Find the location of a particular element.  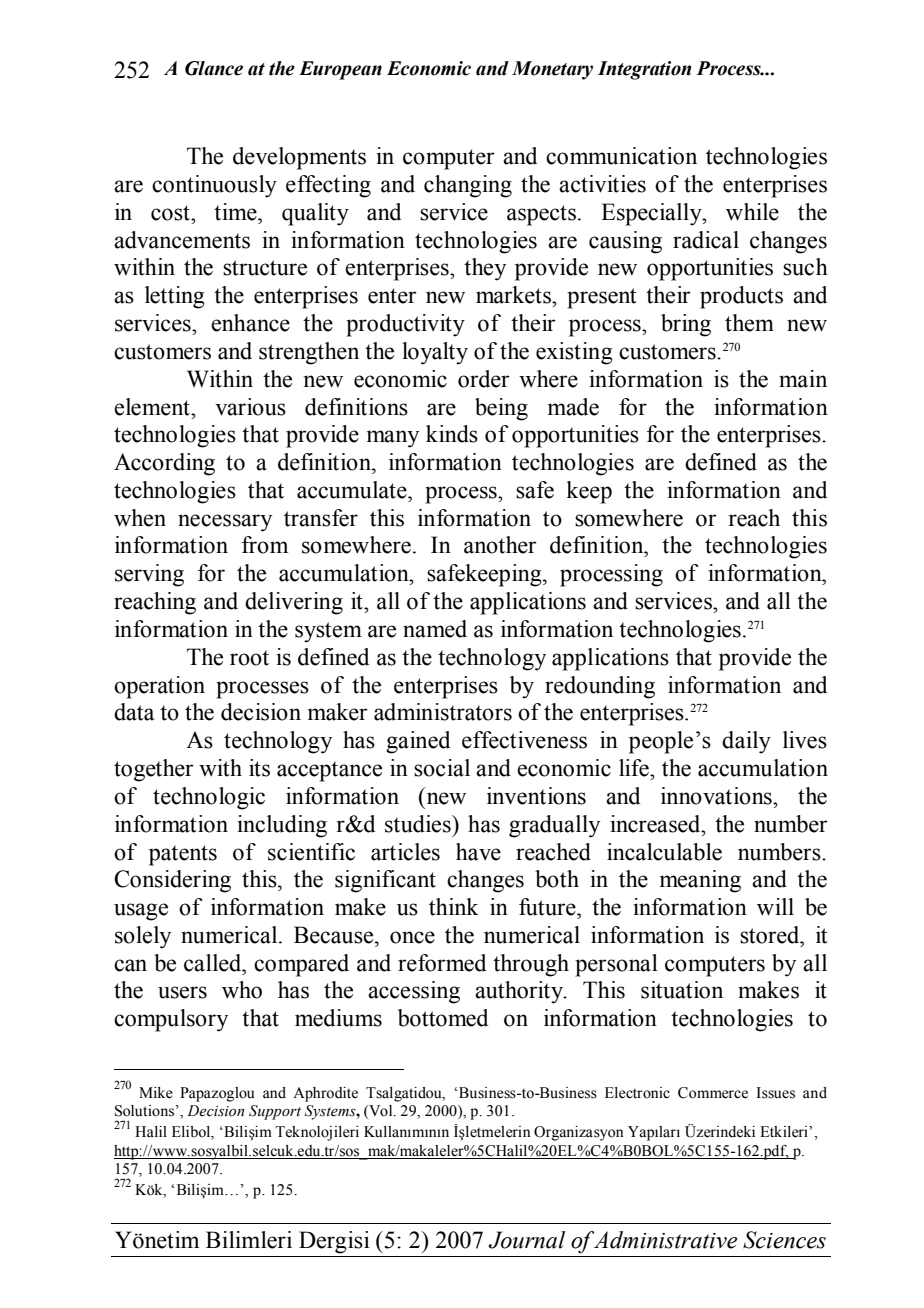

Support is located at coordinates (275, 1112).
